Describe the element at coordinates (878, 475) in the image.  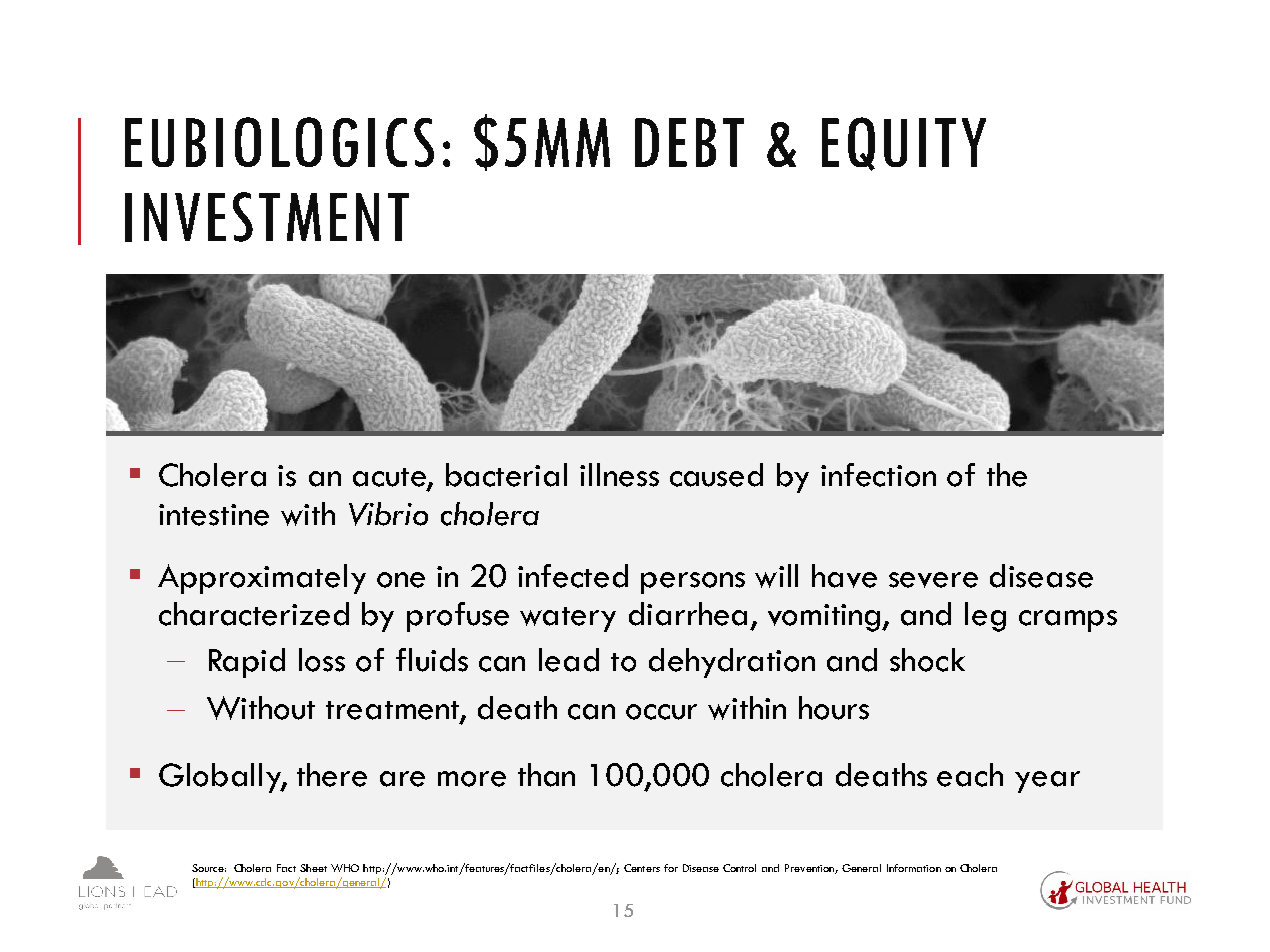
I see `infection` at that location.
